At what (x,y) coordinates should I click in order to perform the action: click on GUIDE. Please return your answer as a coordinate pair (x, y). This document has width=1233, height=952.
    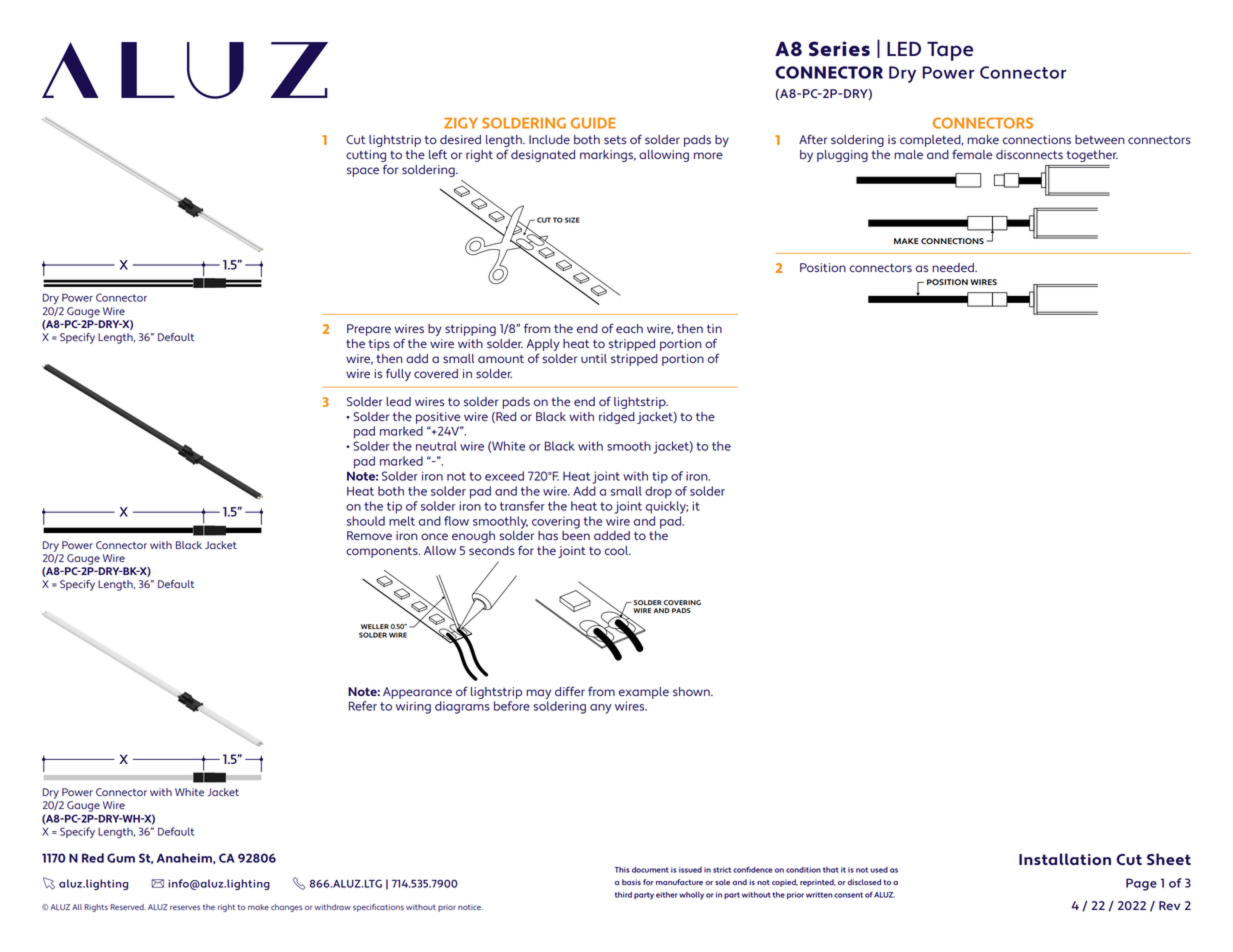
    Looking at the image, I should click on (593, 123).
